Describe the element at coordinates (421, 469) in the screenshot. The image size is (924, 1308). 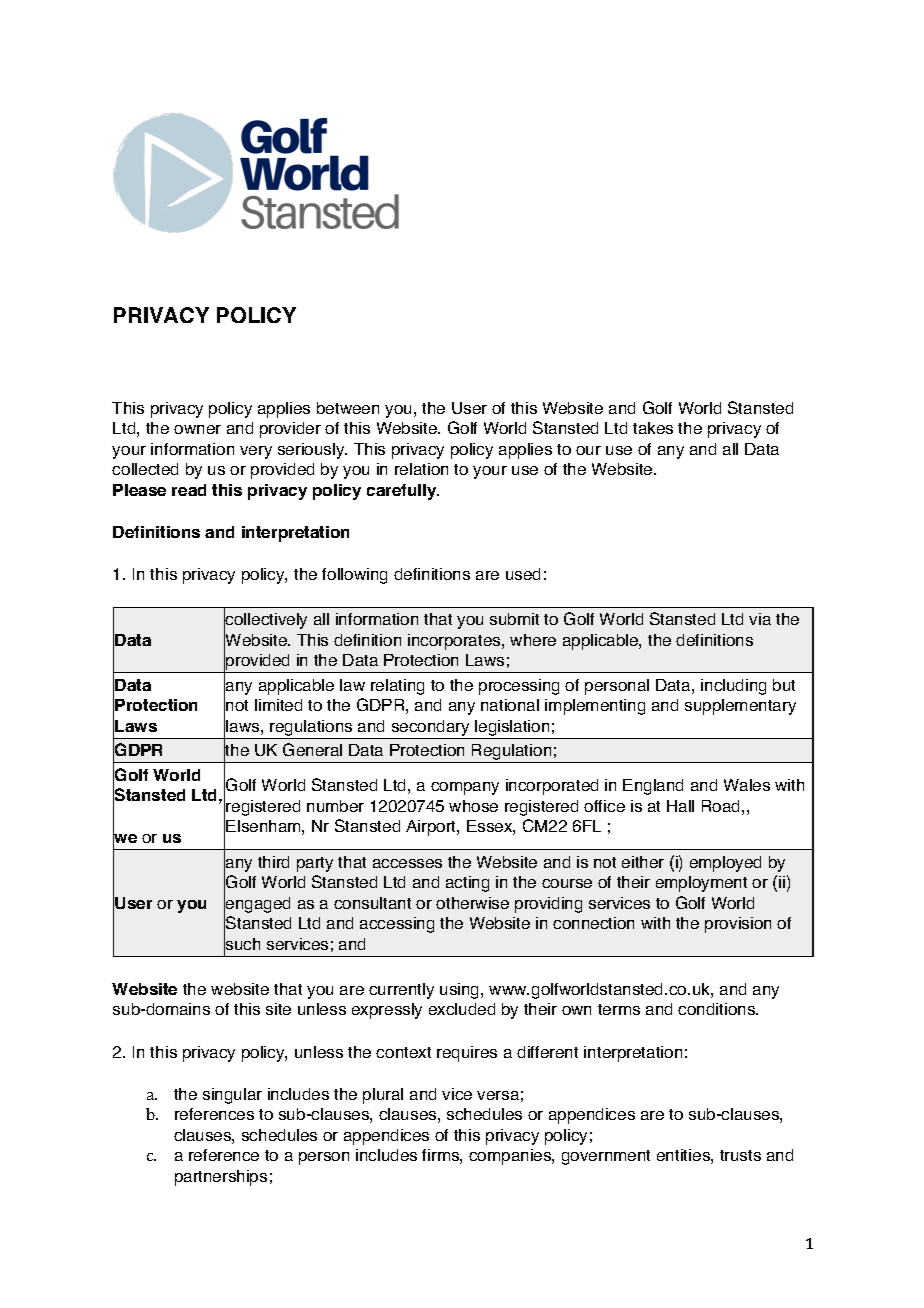
I see `relation` at that location.
